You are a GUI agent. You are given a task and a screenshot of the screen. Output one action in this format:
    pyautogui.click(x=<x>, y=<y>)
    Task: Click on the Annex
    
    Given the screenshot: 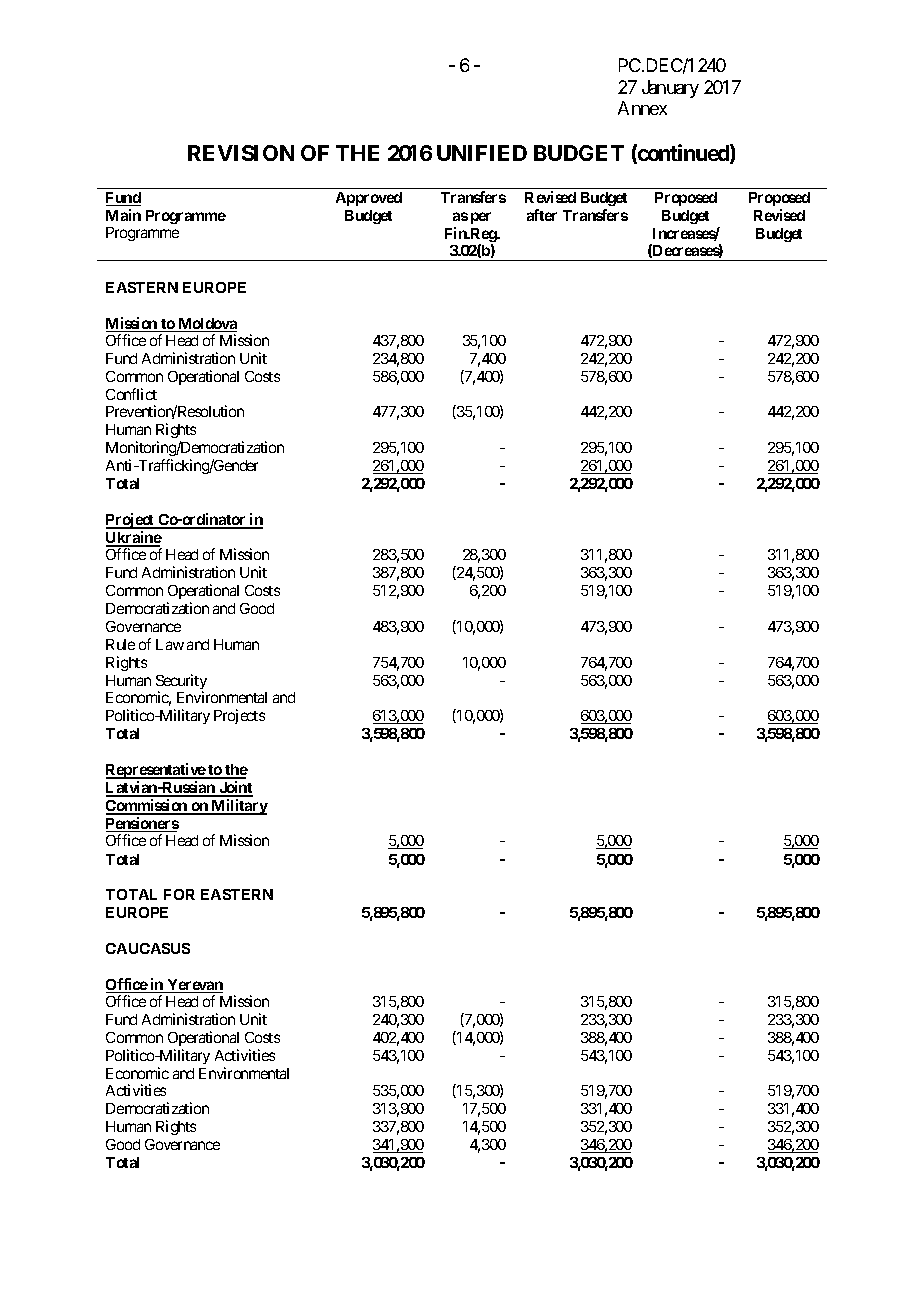 What is the action you would take?
    pyautogui.click(x=642, y=108)
